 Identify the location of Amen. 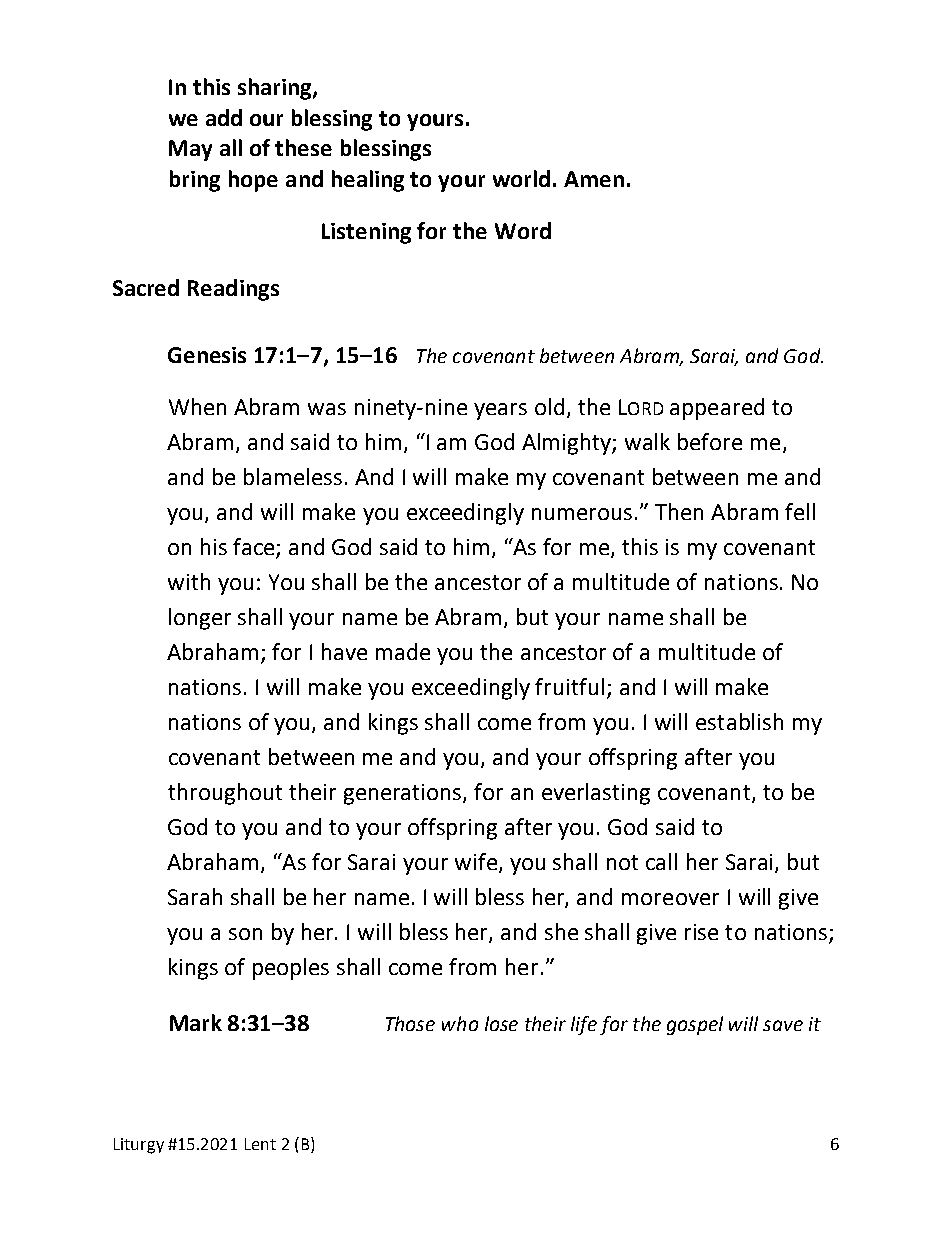
(594, 179).
